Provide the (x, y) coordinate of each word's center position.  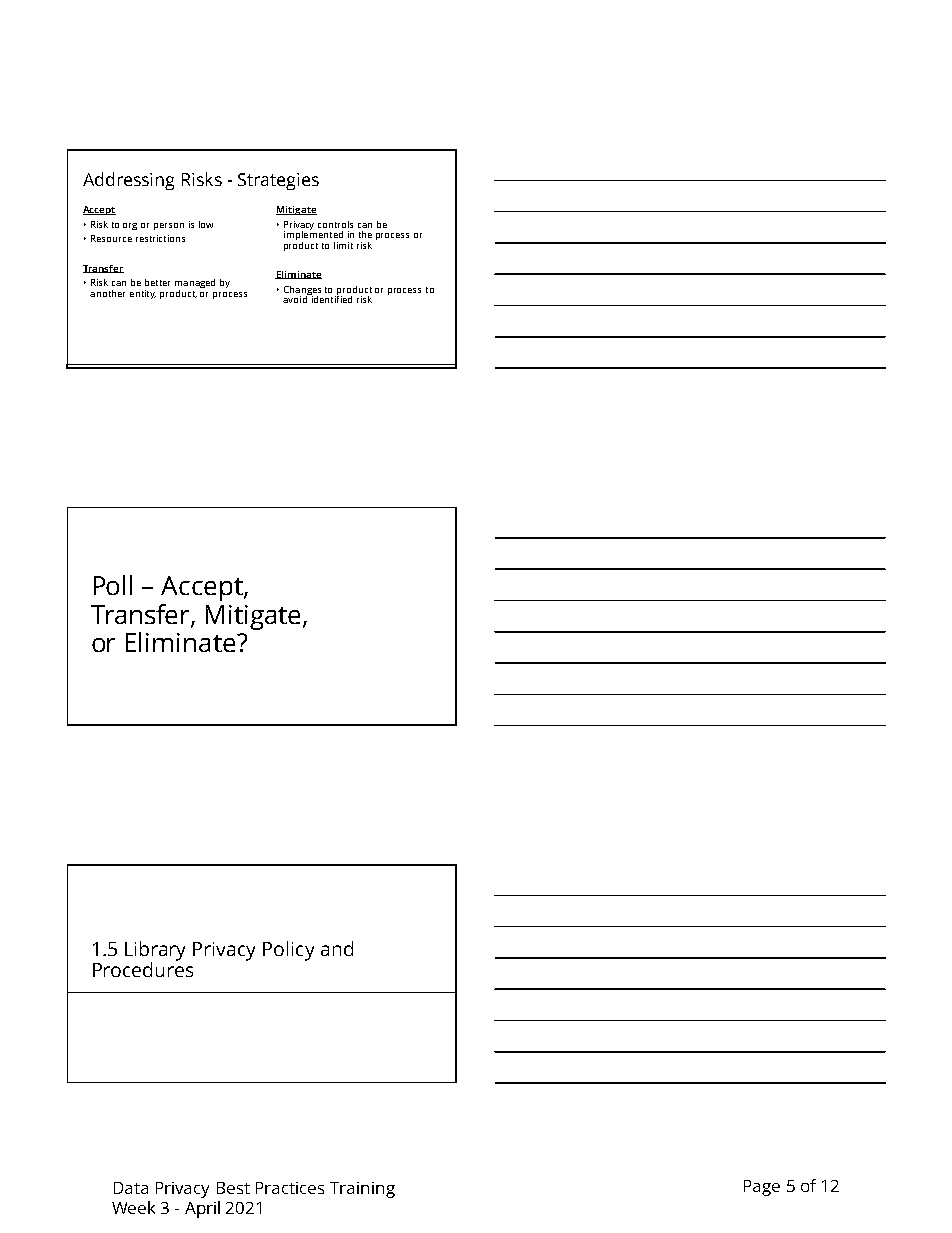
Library (155, 952)
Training (362, 1190)
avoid (296, 298)
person (169, 226)
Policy (288, 951)
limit (343, 245)
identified (330, 298)
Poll (113, 585)
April (202, 1209)
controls (335, 224)
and (337, 948)
